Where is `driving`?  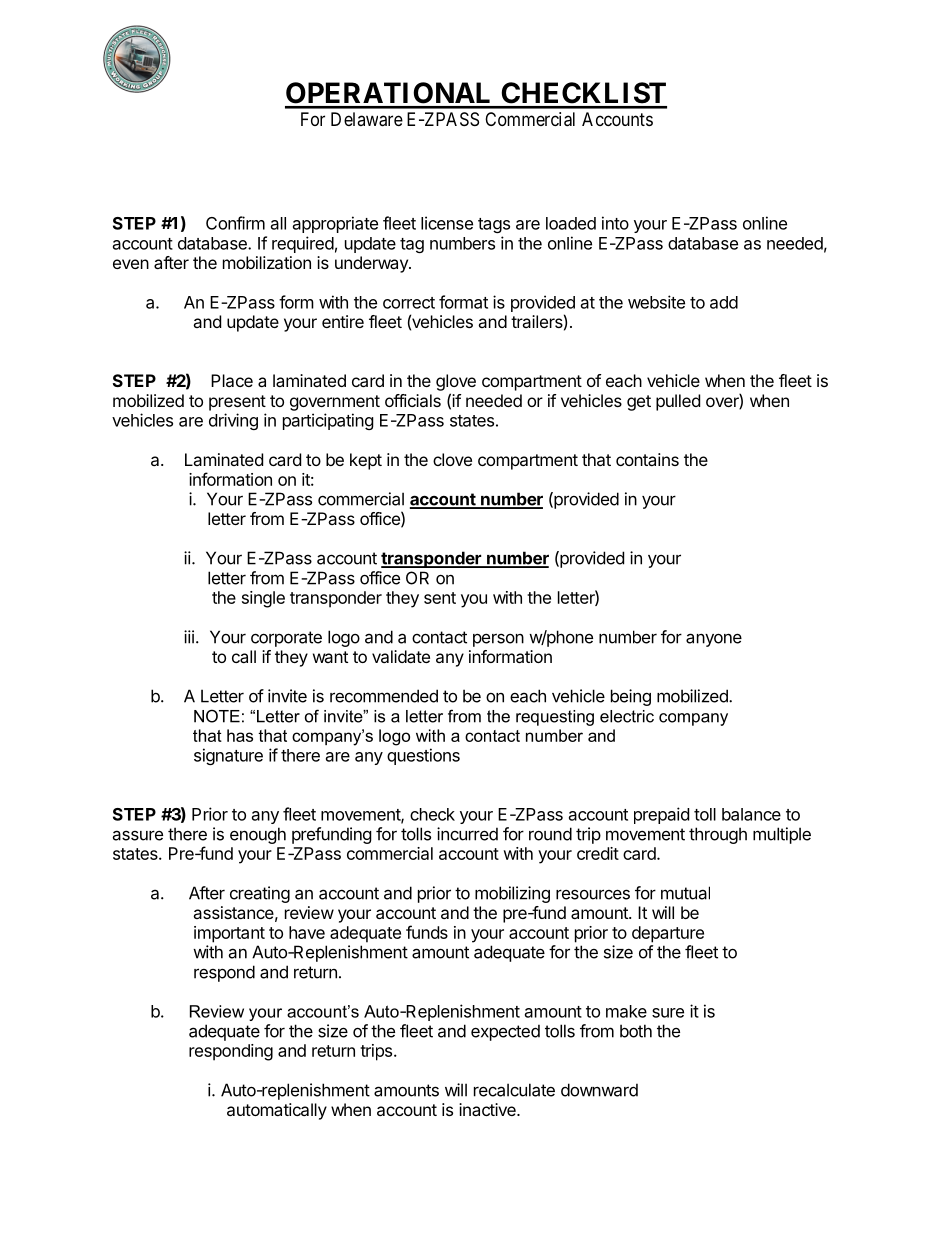
driving is located at coordinates (233, 421).
